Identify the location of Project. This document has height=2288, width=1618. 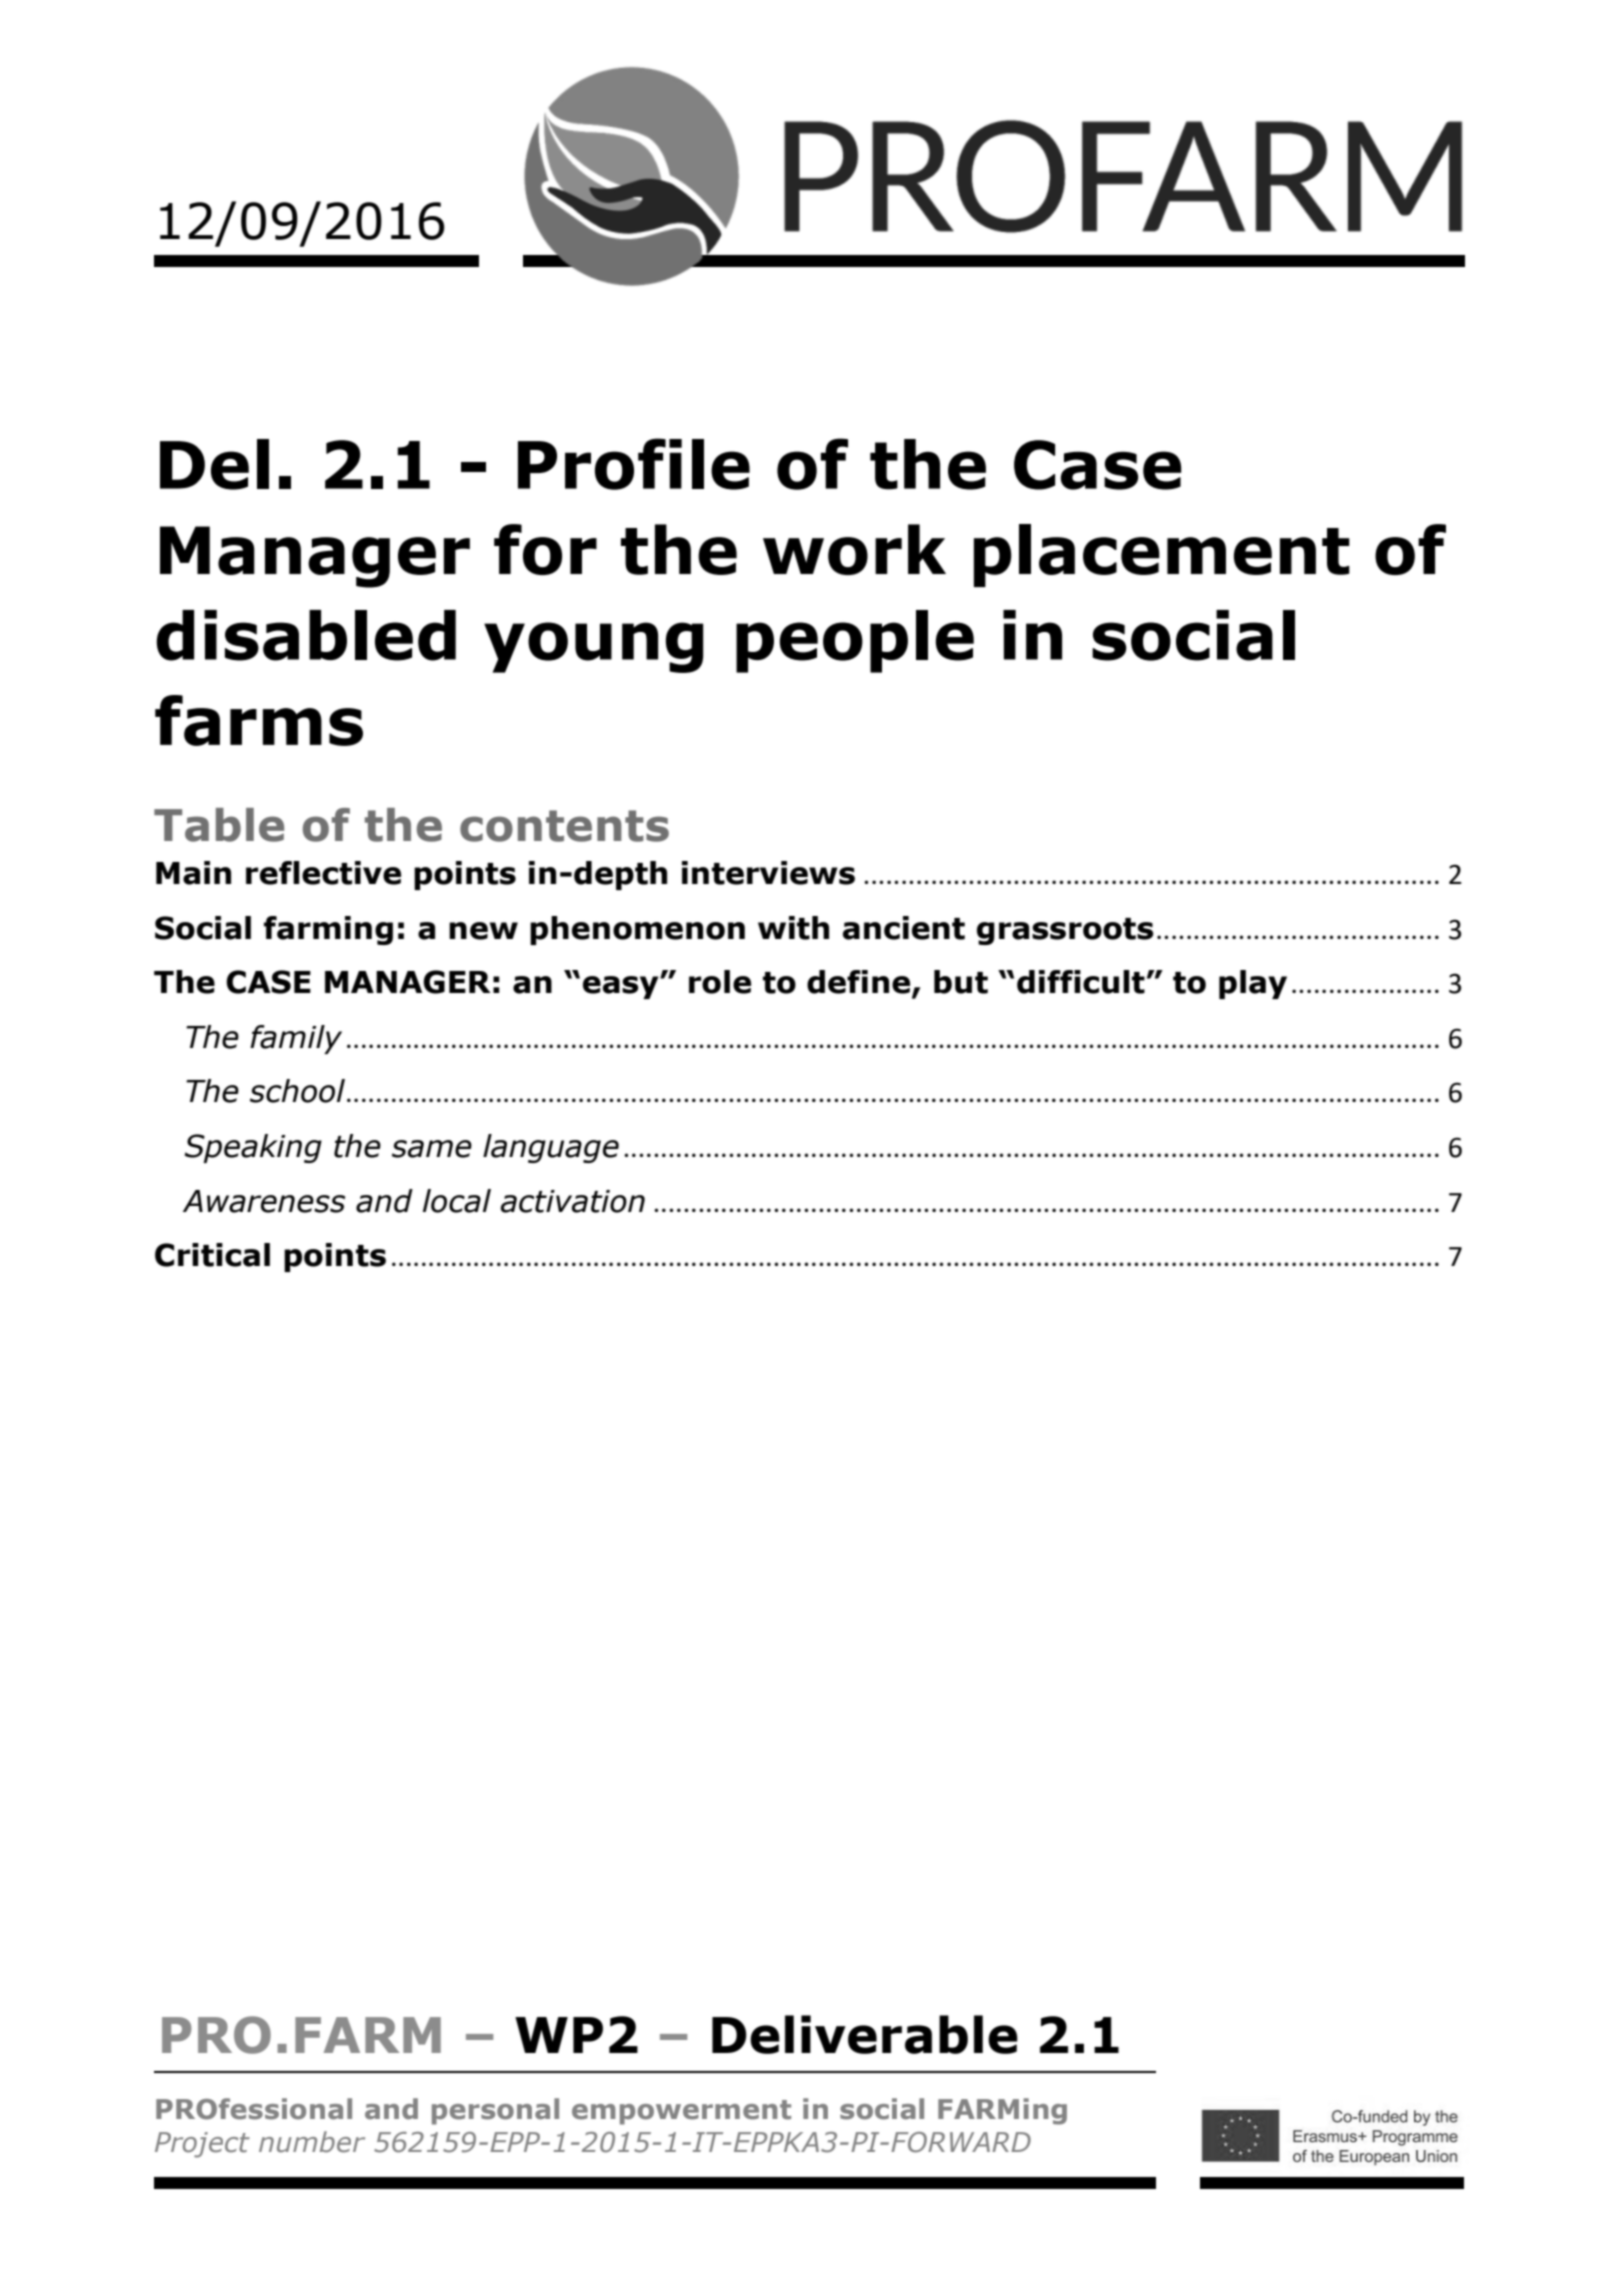
(202, 2145).
